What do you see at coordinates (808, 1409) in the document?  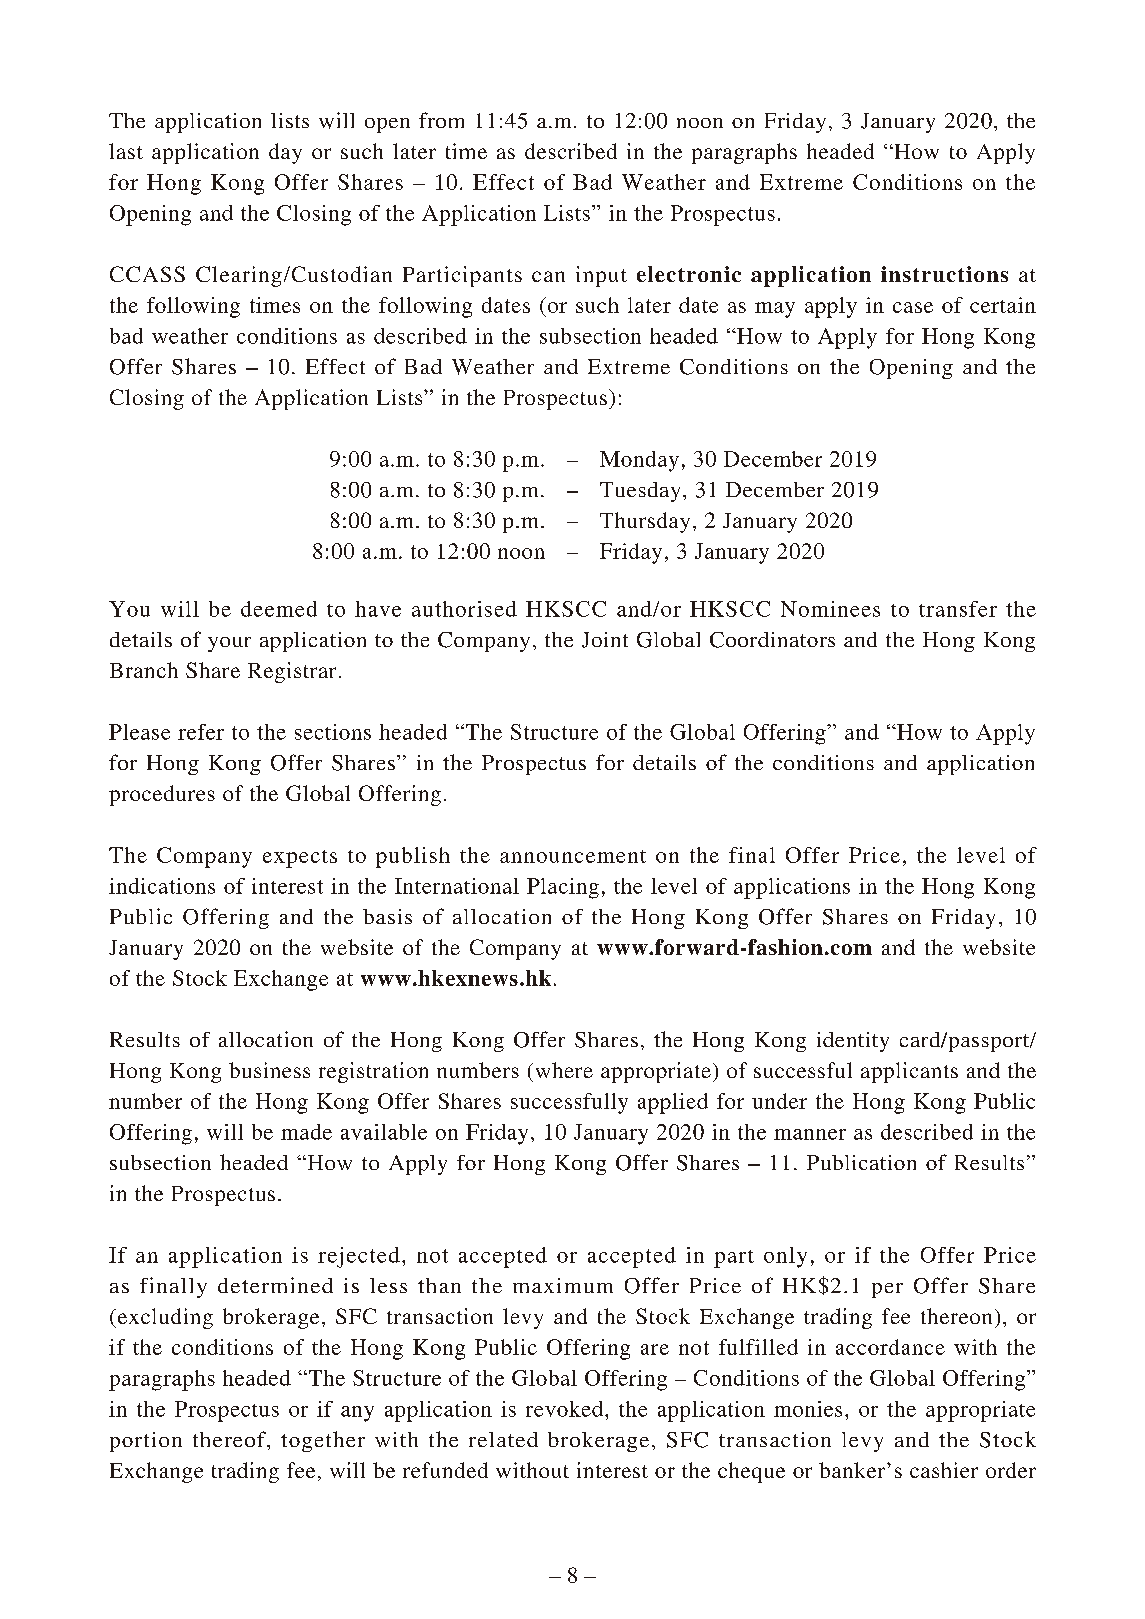 I see `monies` at bounding box center [808, 1409].
